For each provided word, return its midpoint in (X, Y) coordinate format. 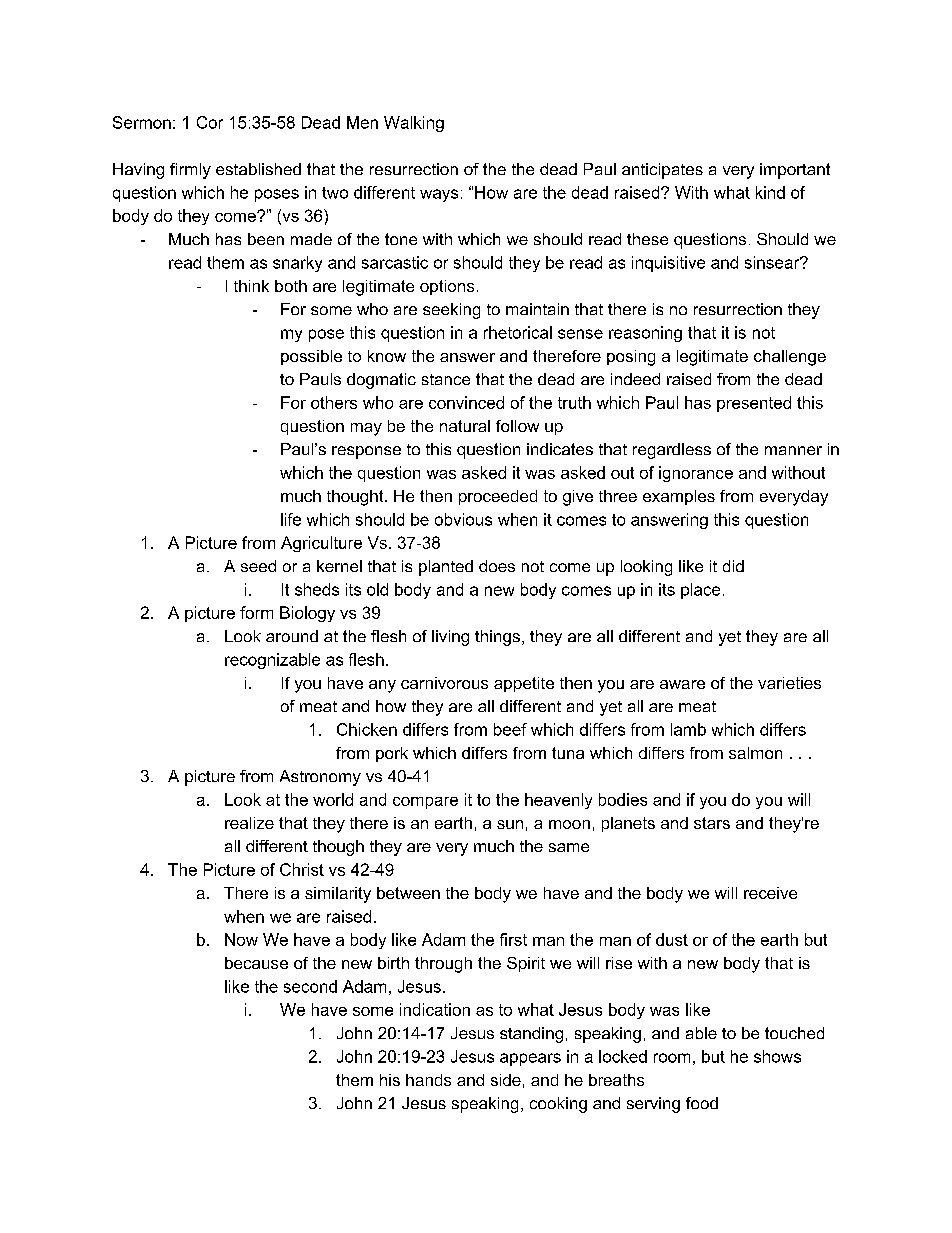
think (251, 286)
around (292, 636)
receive (770, 893)
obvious (463, 519)
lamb (688, 729)
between (408, 893)
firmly (190, 171)
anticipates (662, 171)
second (310, 986)
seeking (451, 311)
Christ (302, 869)
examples (679, 497)
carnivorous (444, 683)
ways (439, 195)
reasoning (645, 334)
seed (258, 566)
